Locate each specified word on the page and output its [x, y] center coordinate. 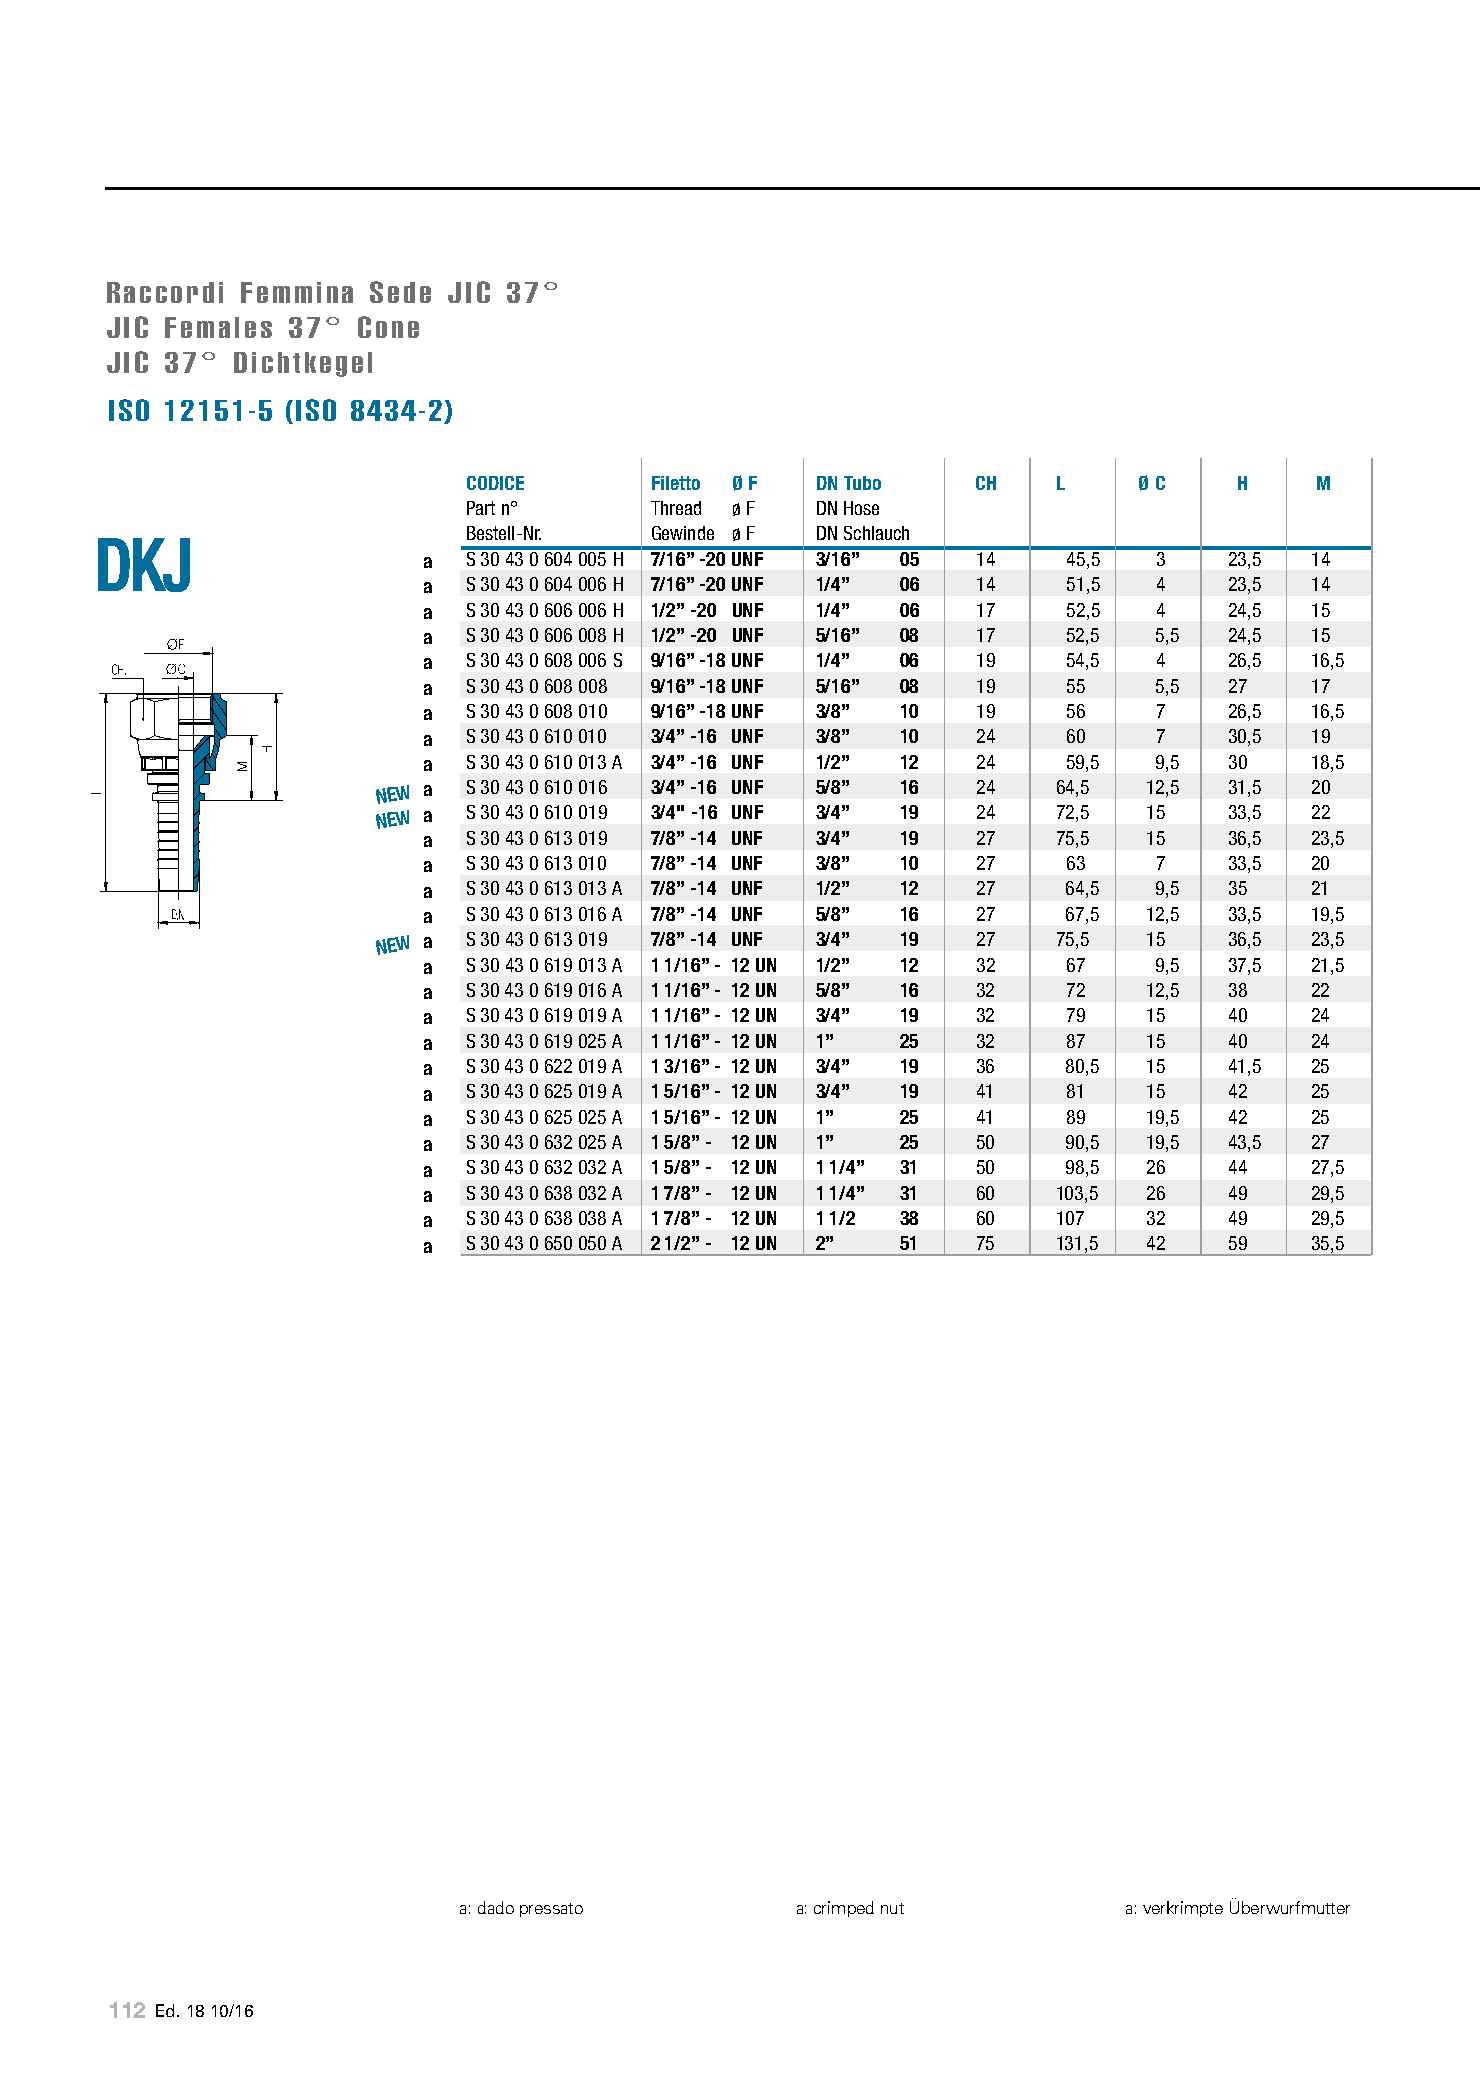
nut [892, 1908]
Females [218, 327]
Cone [388, 327]
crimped [844, 1909]
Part [481, 508]
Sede [400, 292]
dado [496, 1907]
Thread [676, 508]
